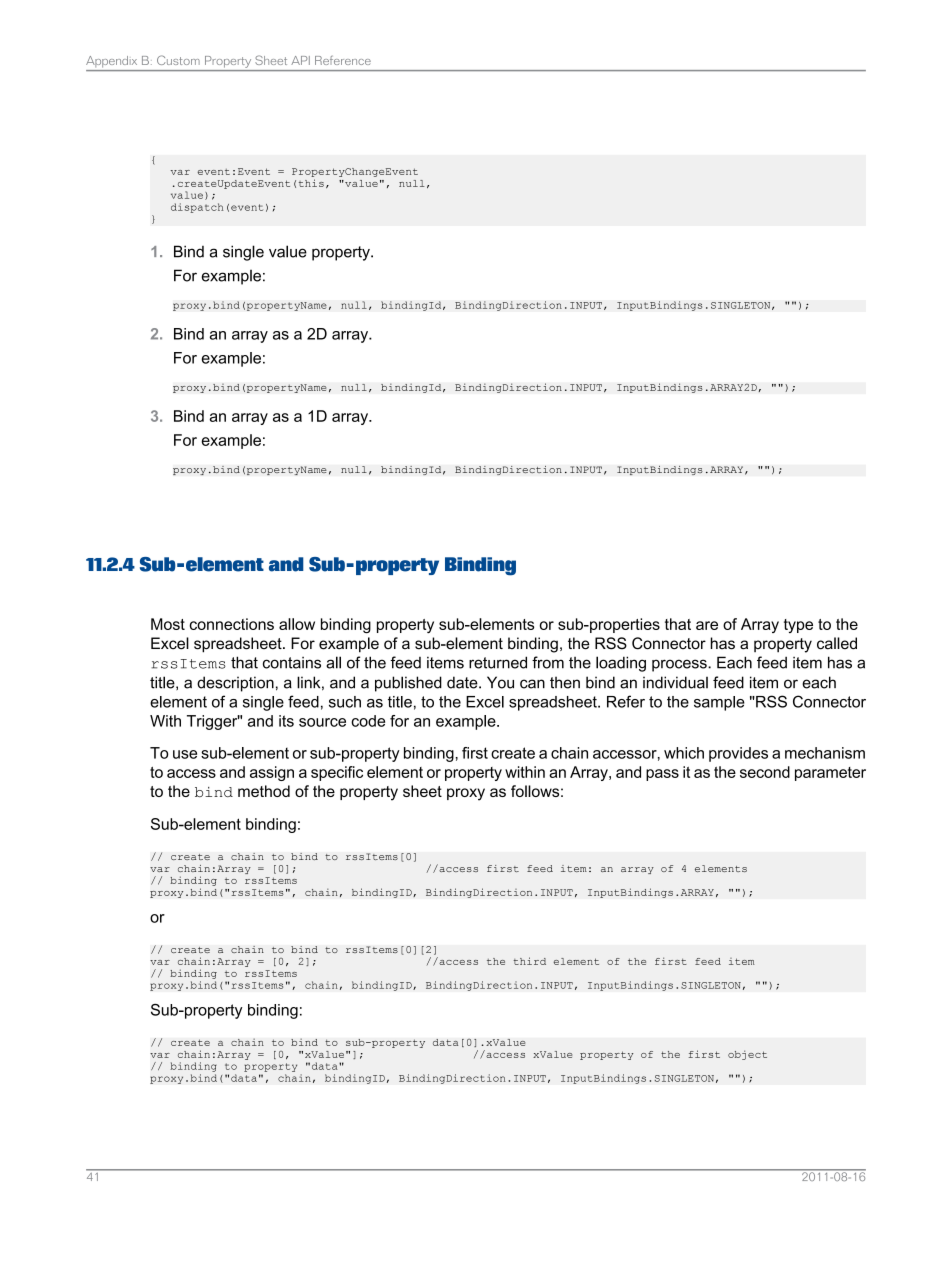 The height and width of the image is (1265, 952). I want to click on Custom, so click(178, 60).
